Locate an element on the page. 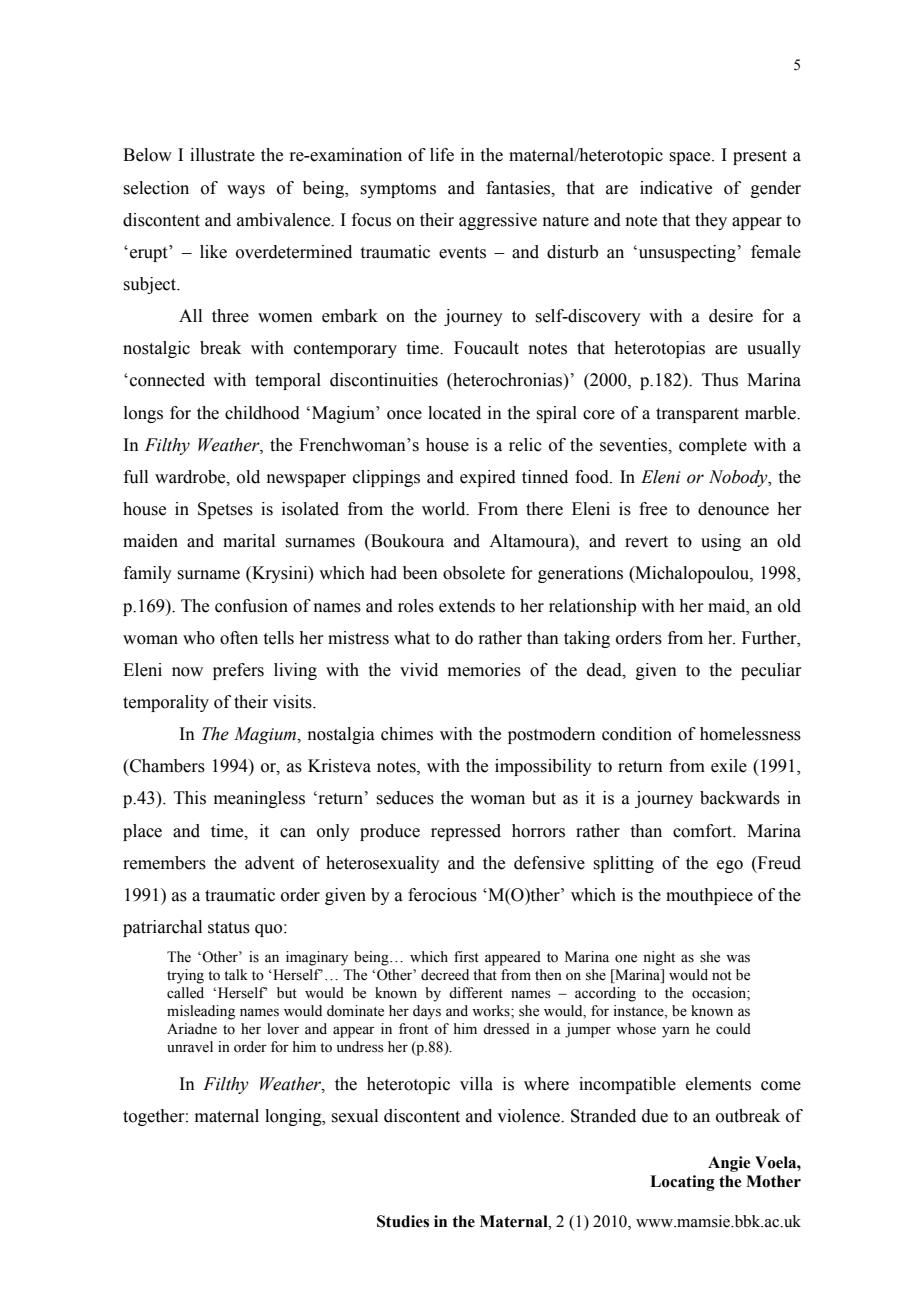 This page has height=1308, width=924. indicative is located at coordinates (676, 188).
